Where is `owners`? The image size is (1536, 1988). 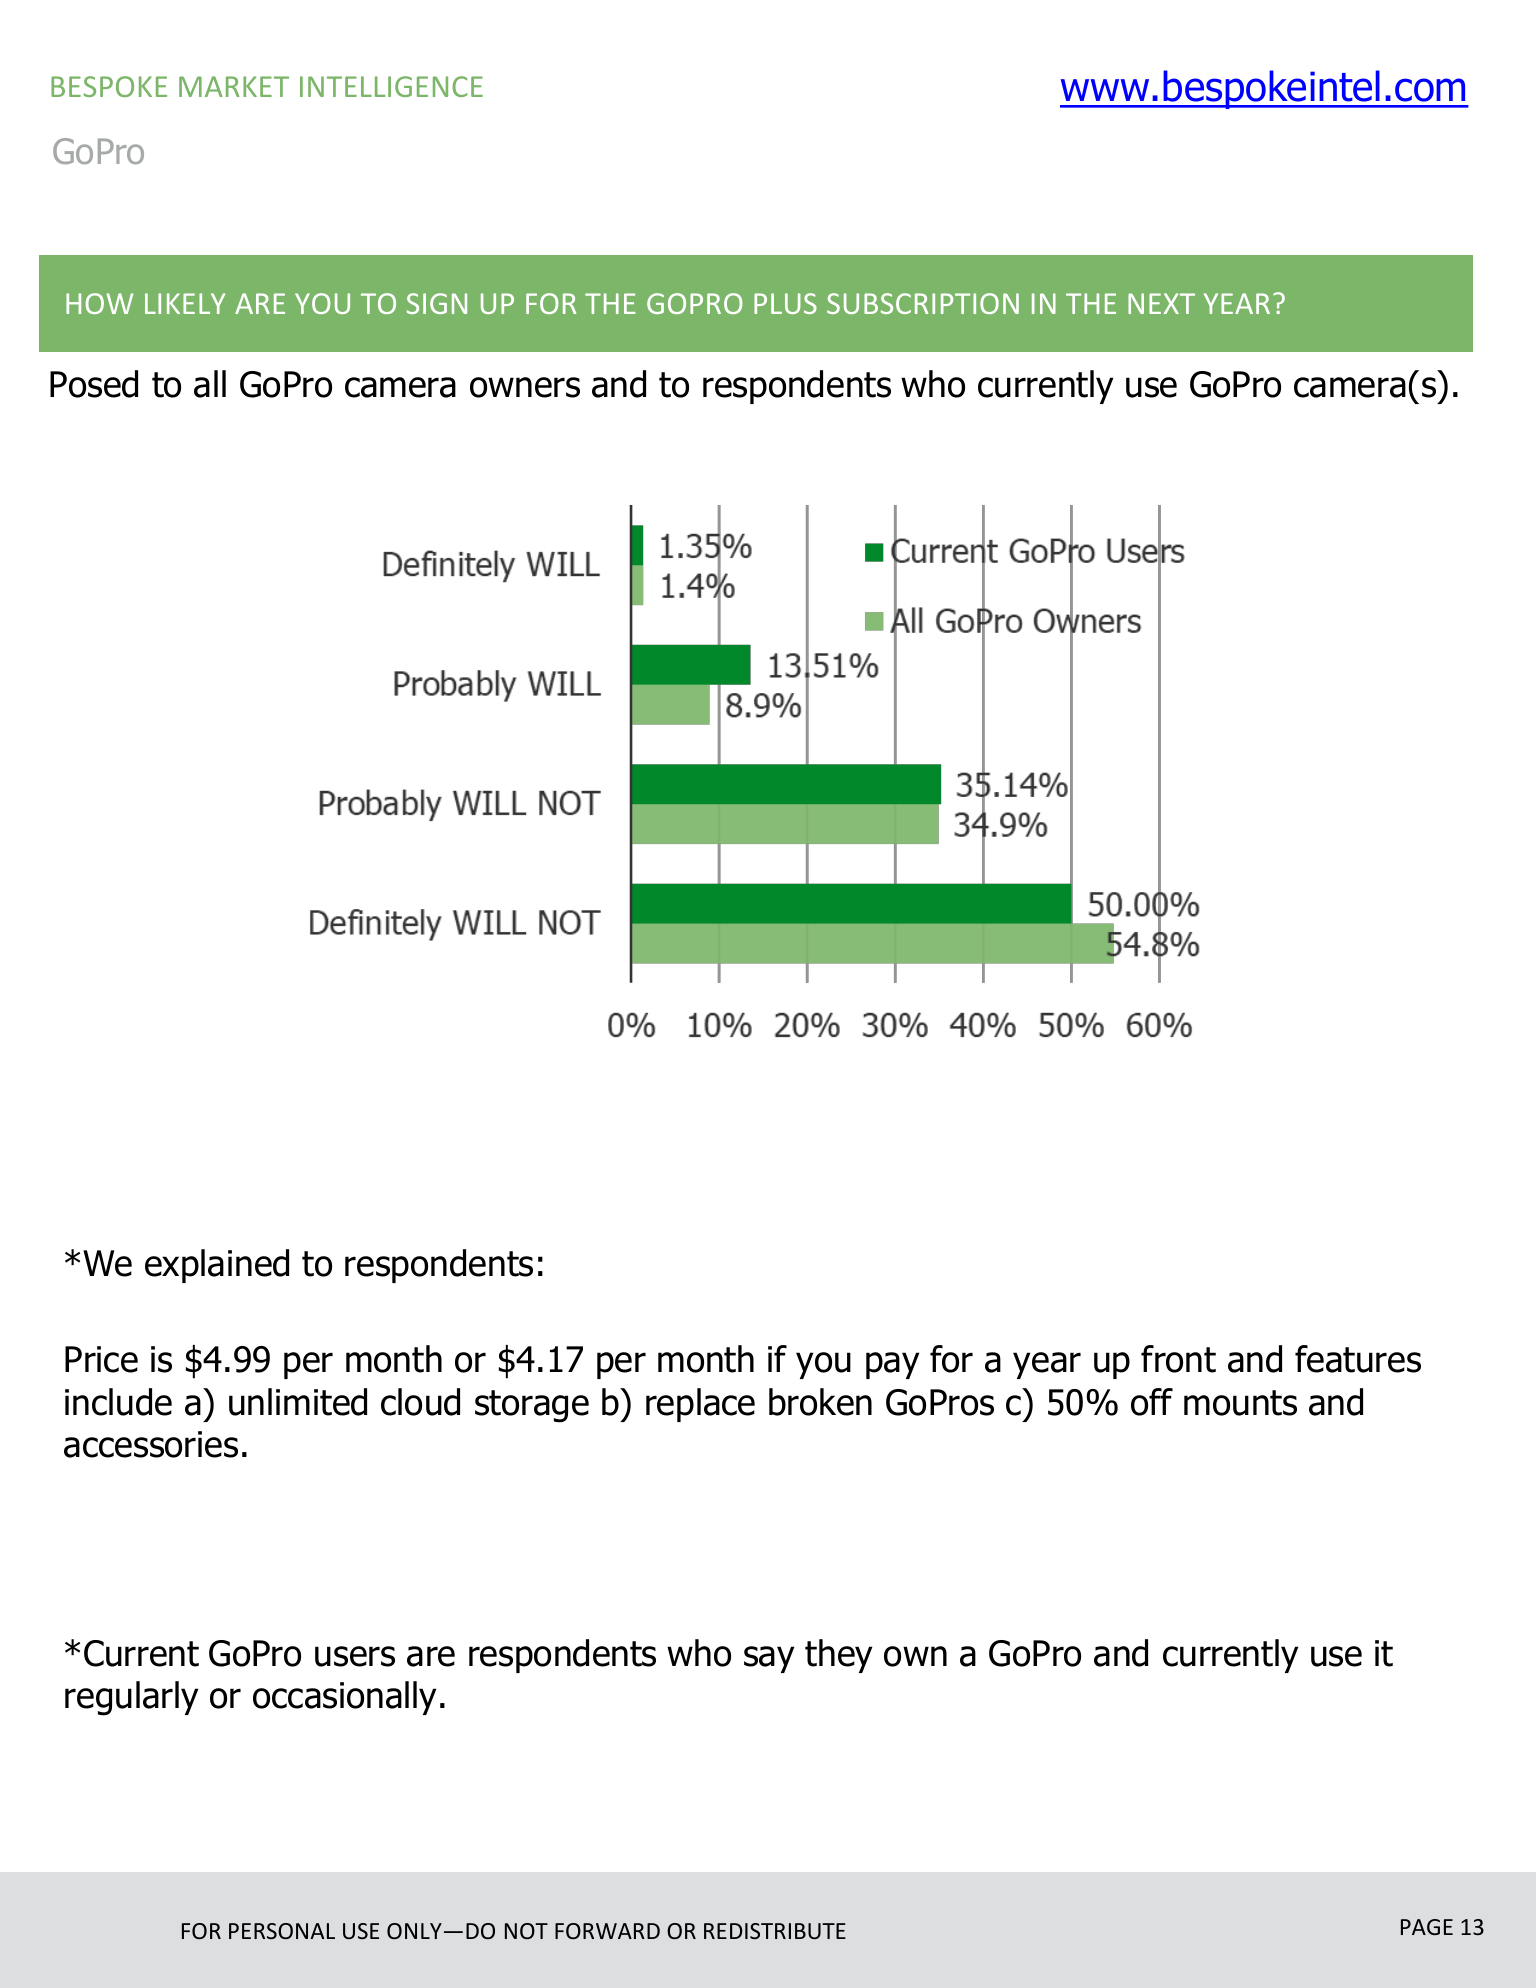 owners is located at coordinates (525, 387).
